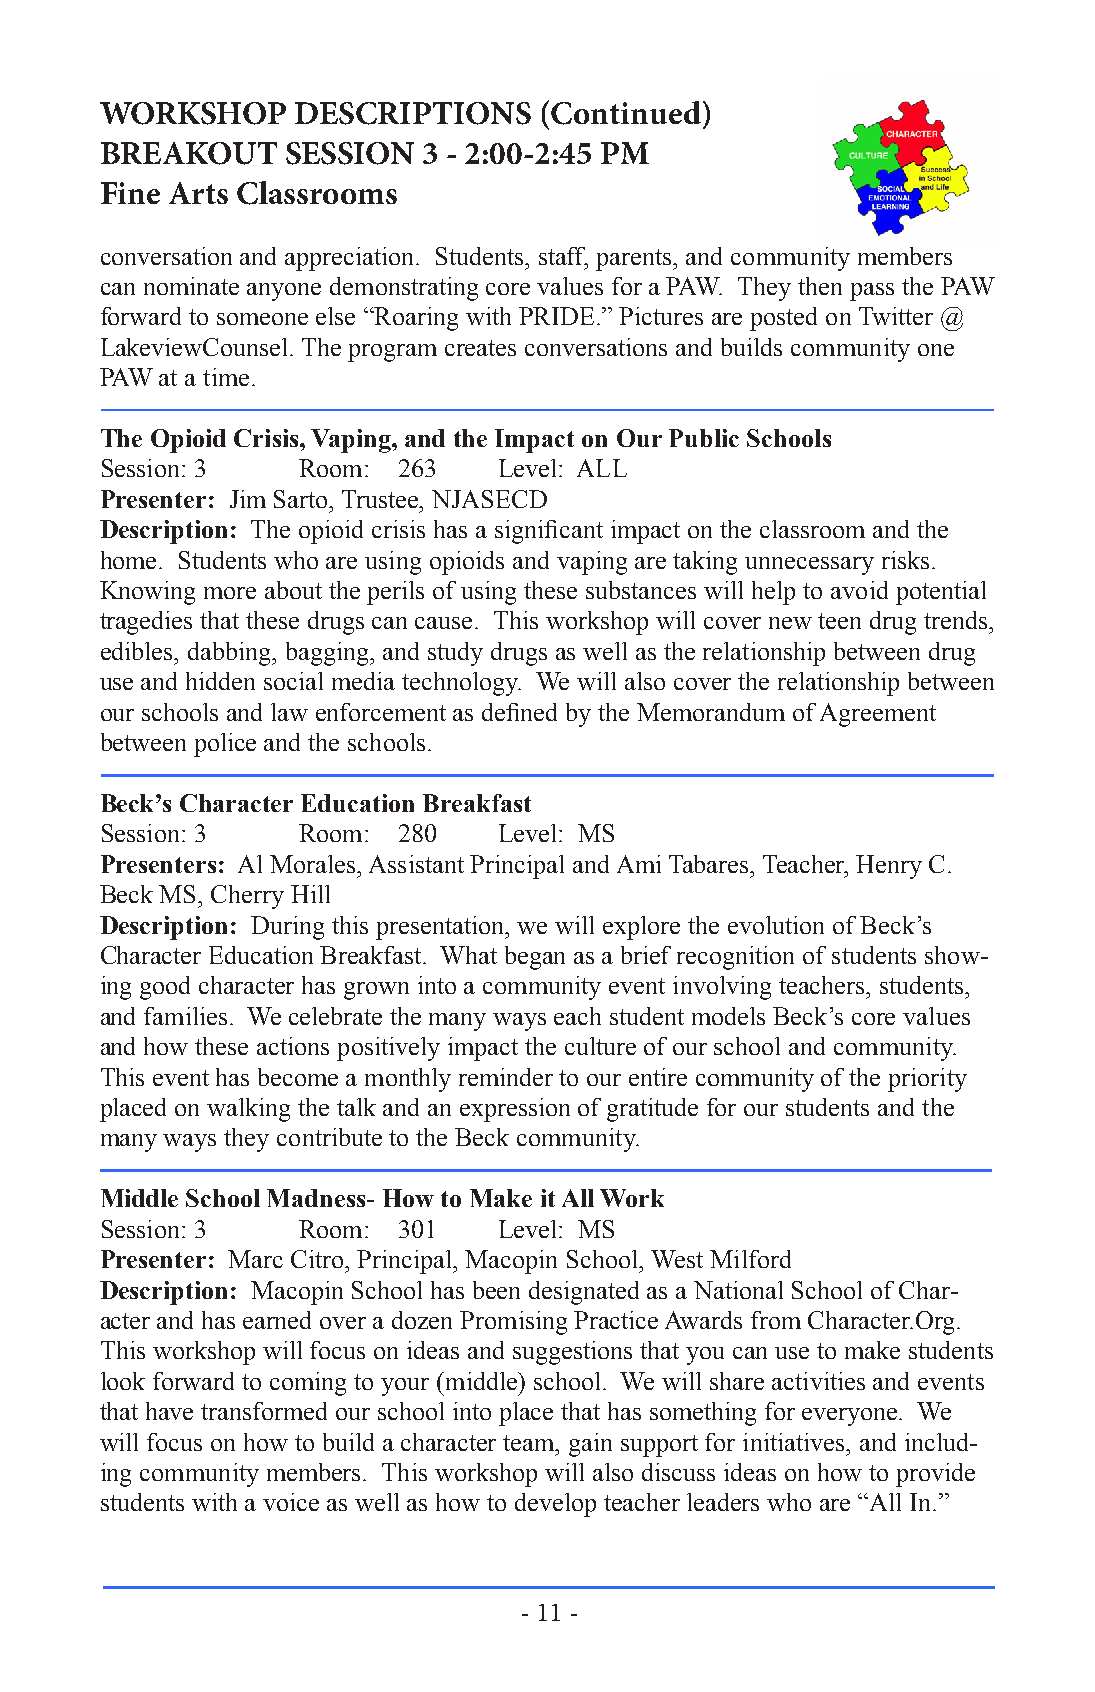  Describe the element at coordinates (820, 286) in the page. I see `then` at that location.
